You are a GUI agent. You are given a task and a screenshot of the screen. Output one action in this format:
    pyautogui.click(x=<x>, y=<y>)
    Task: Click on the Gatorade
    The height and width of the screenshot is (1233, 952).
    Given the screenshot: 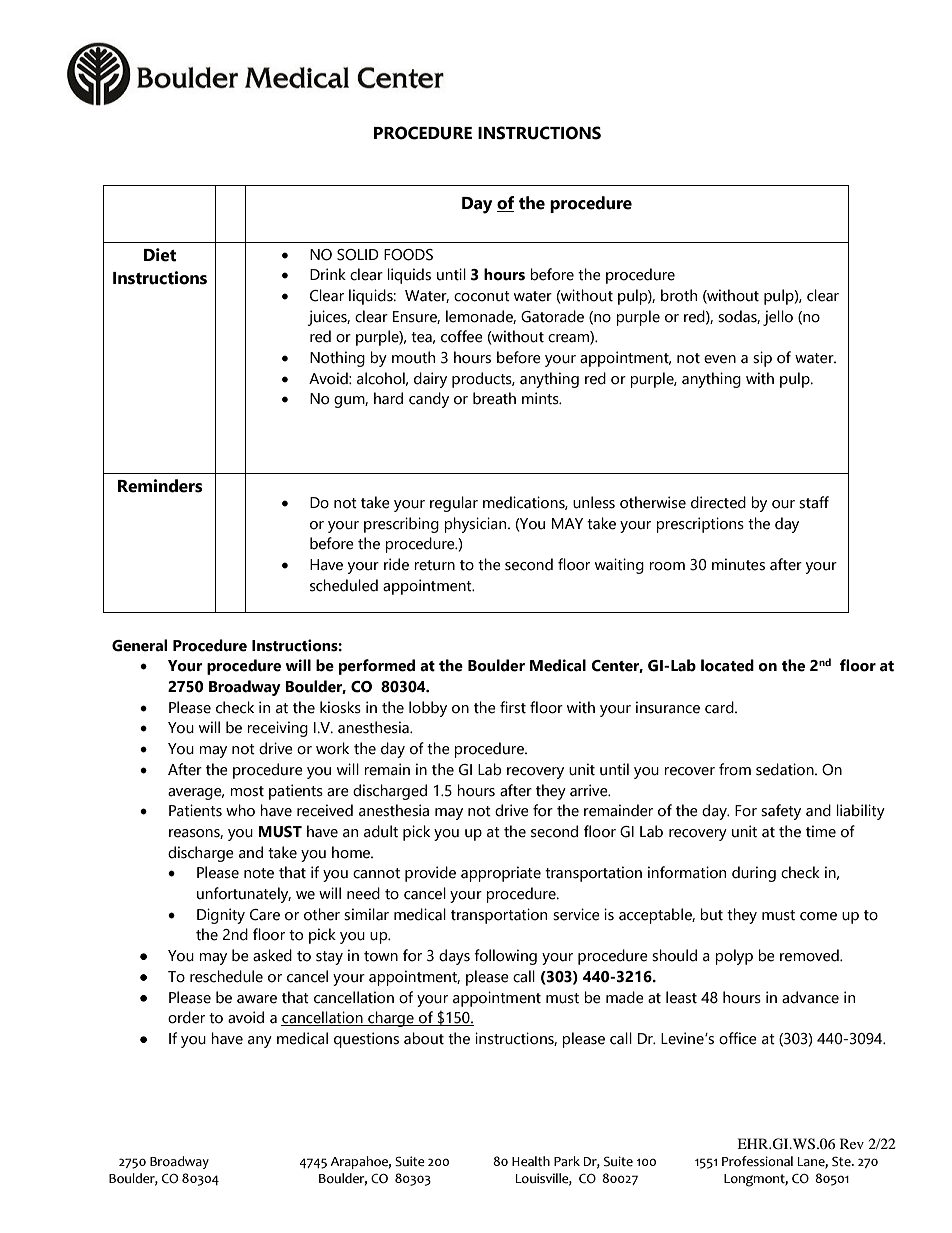 What is the action you would take?
    pyautogui.click(x=552, y=316)
